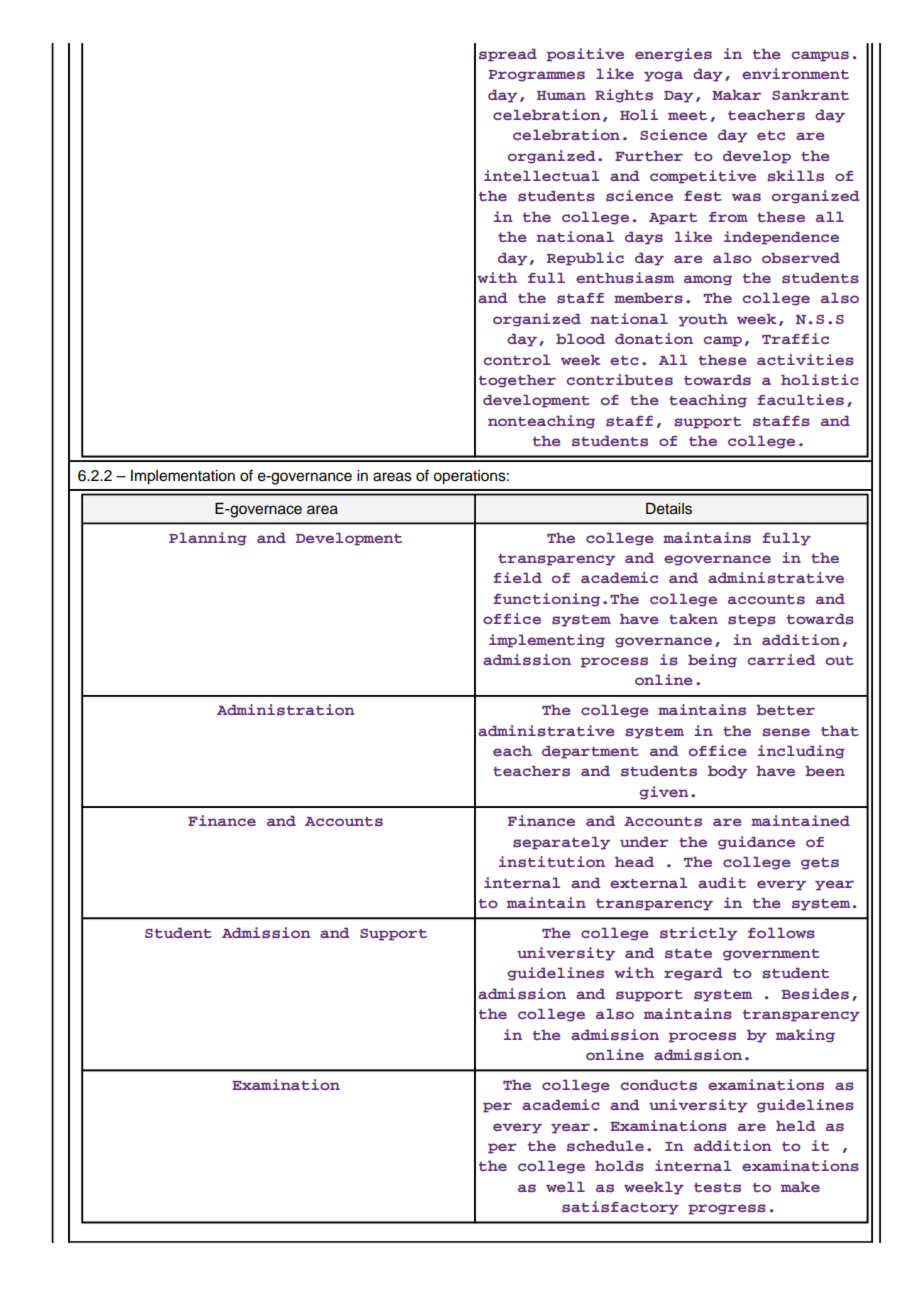  What do you see at coordinates (736, 95) in the image?
I see `Makar` at bounding box center [736, 95].
